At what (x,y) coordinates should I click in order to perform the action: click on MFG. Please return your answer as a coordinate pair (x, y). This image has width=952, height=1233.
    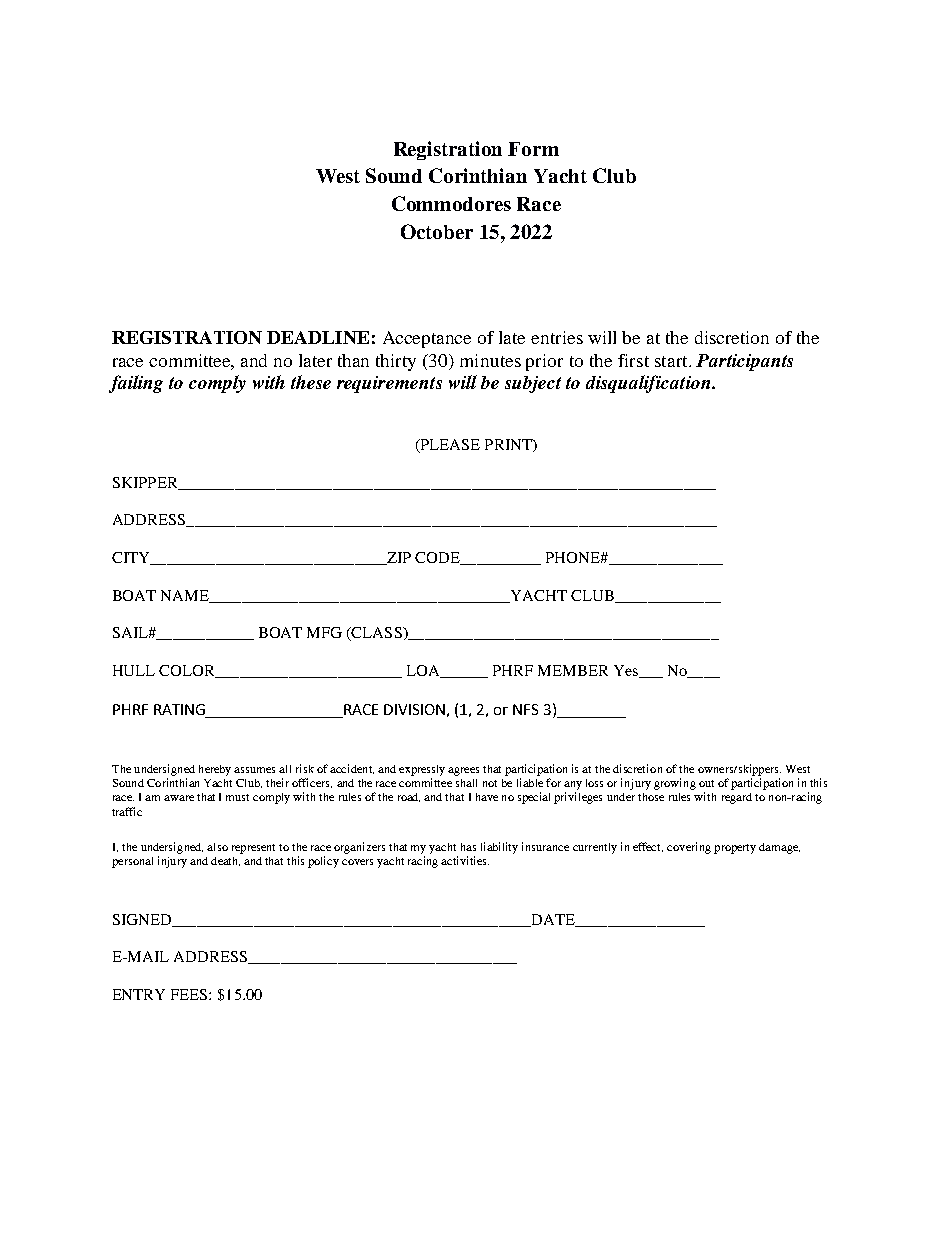
    Looking at the image, I should click on (324, 632).
